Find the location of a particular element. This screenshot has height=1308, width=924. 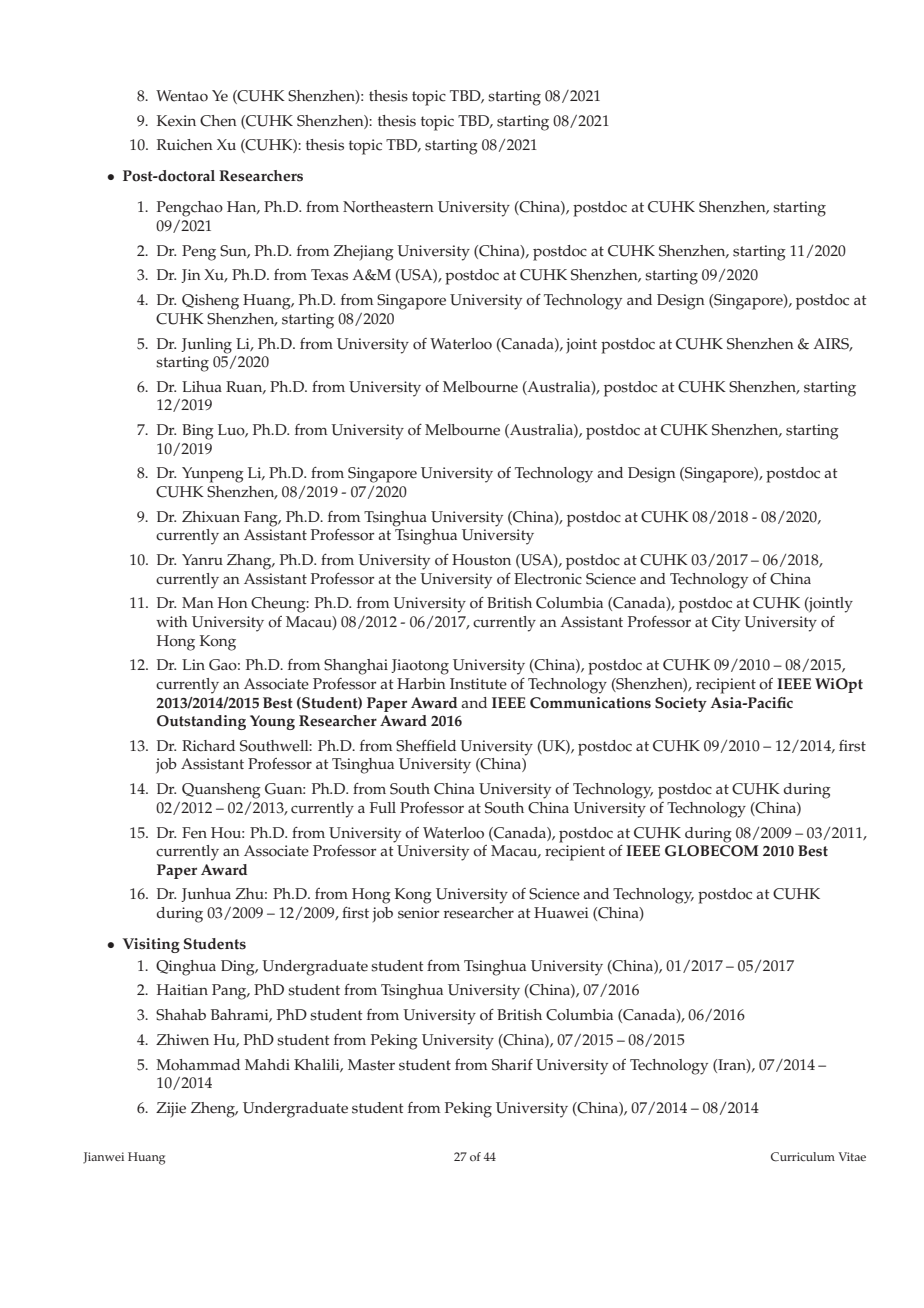

Jin is located at coordinates (191, 276).
